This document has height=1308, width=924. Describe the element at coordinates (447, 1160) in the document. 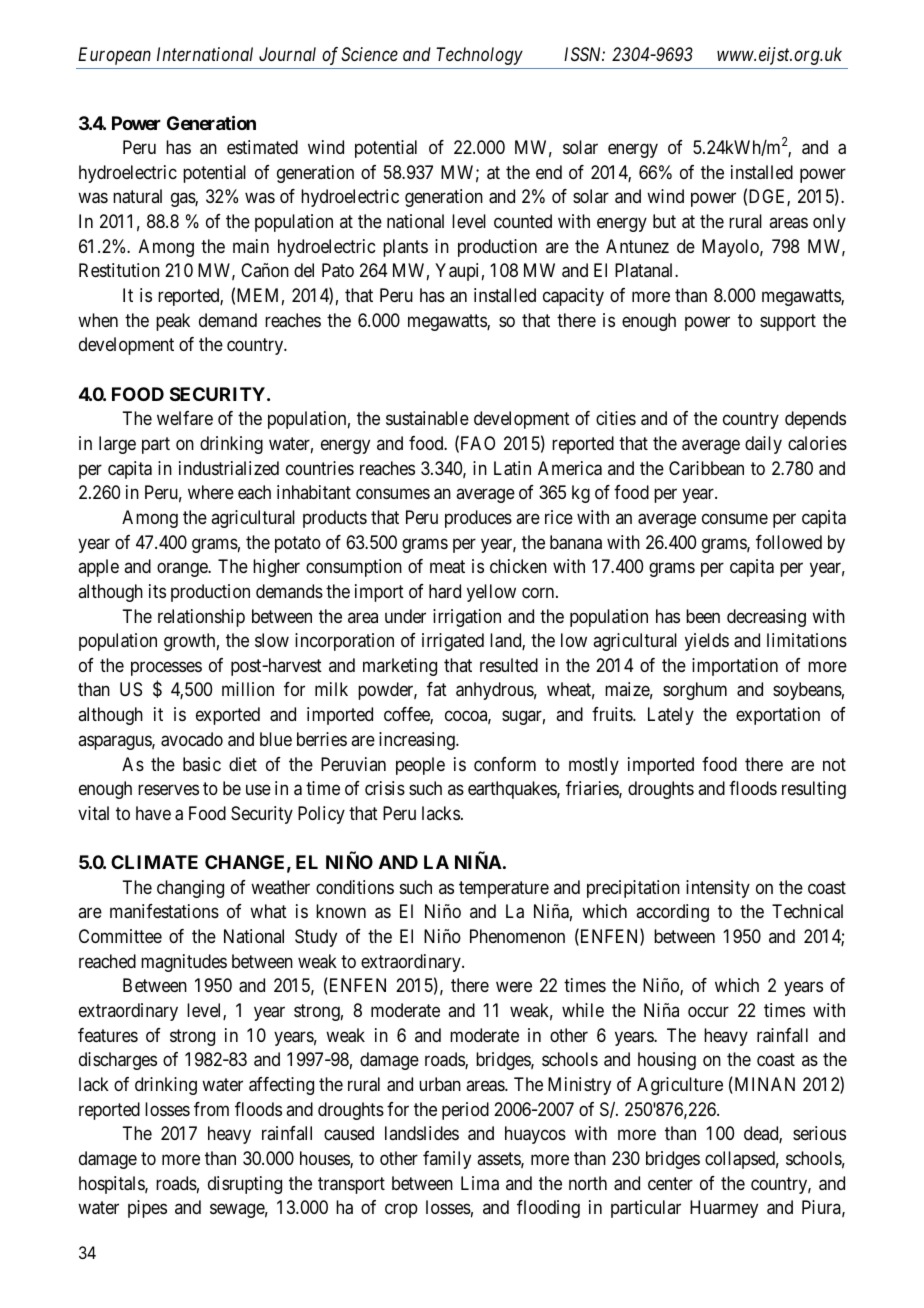

I see `family` at that location.
